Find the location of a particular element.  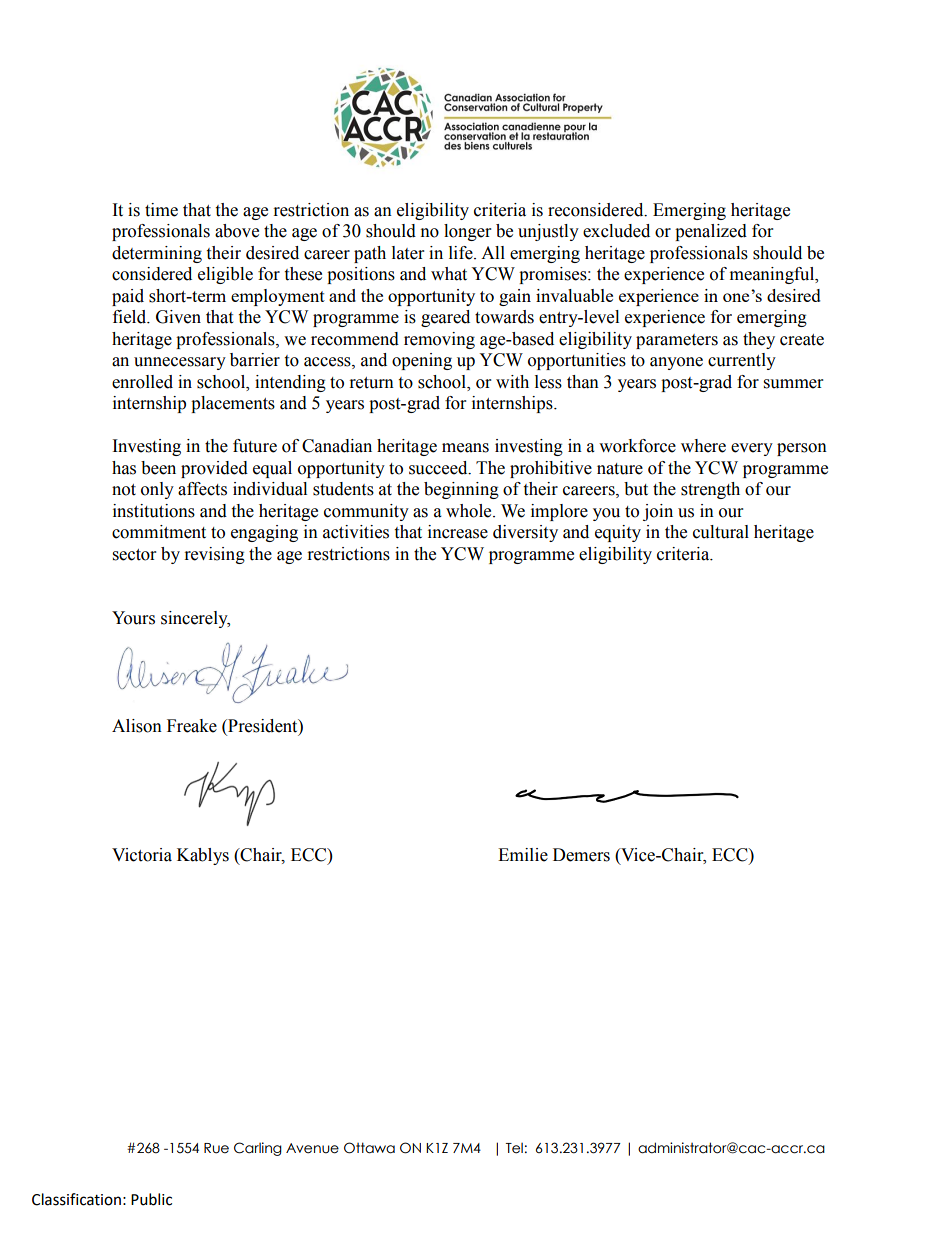

sincerely is located at coordinates (195, 619).
